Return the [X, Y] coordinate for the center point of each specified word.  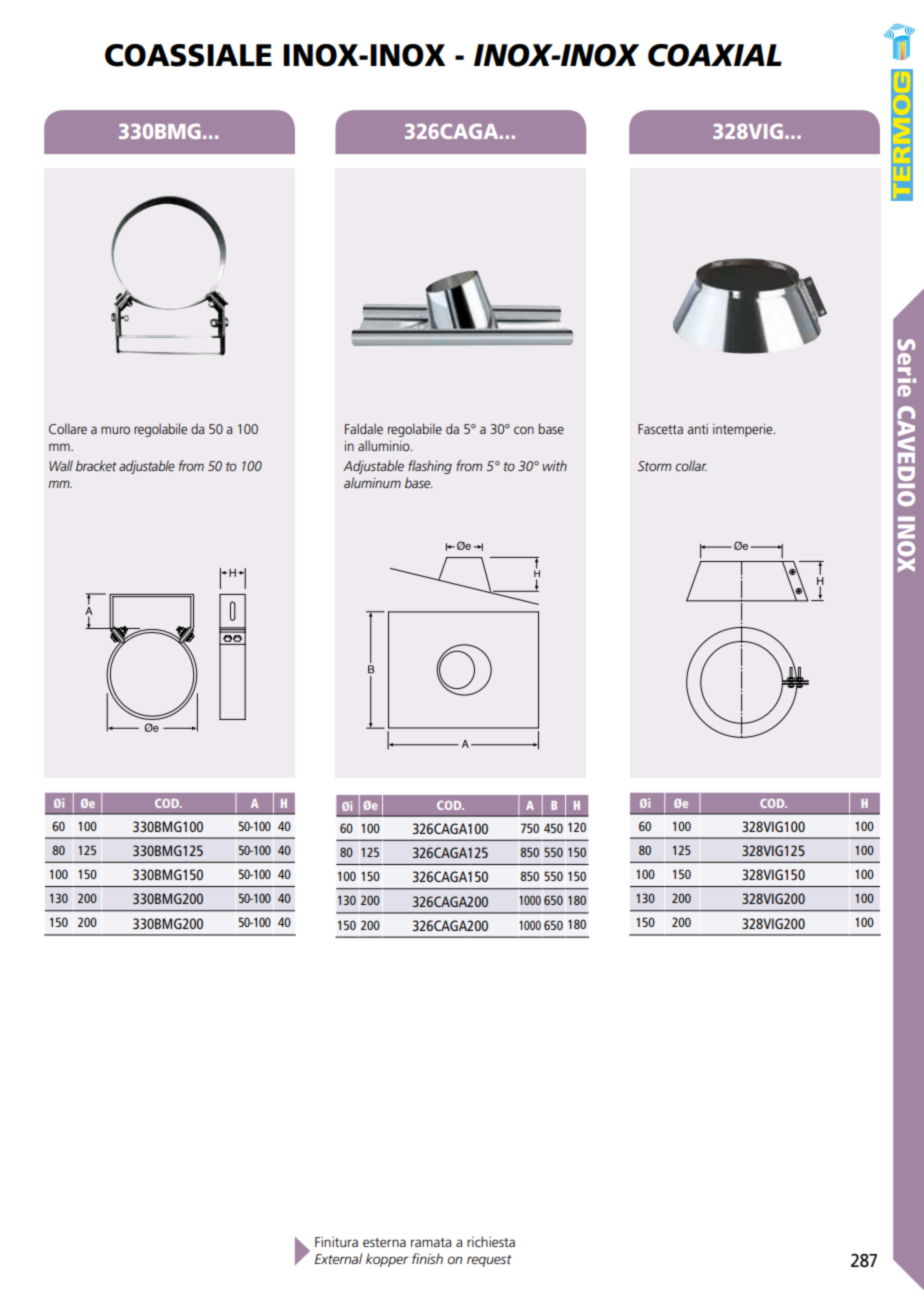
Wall [61, 465]
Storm [654, 466]
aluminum [372, 482]
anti [698, 429]
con [524, 430]
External [338, 1258]
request [489, 1261]
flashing [430, 467]
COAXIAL [715, 55]
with [555, 465]
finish [427, 1258]
